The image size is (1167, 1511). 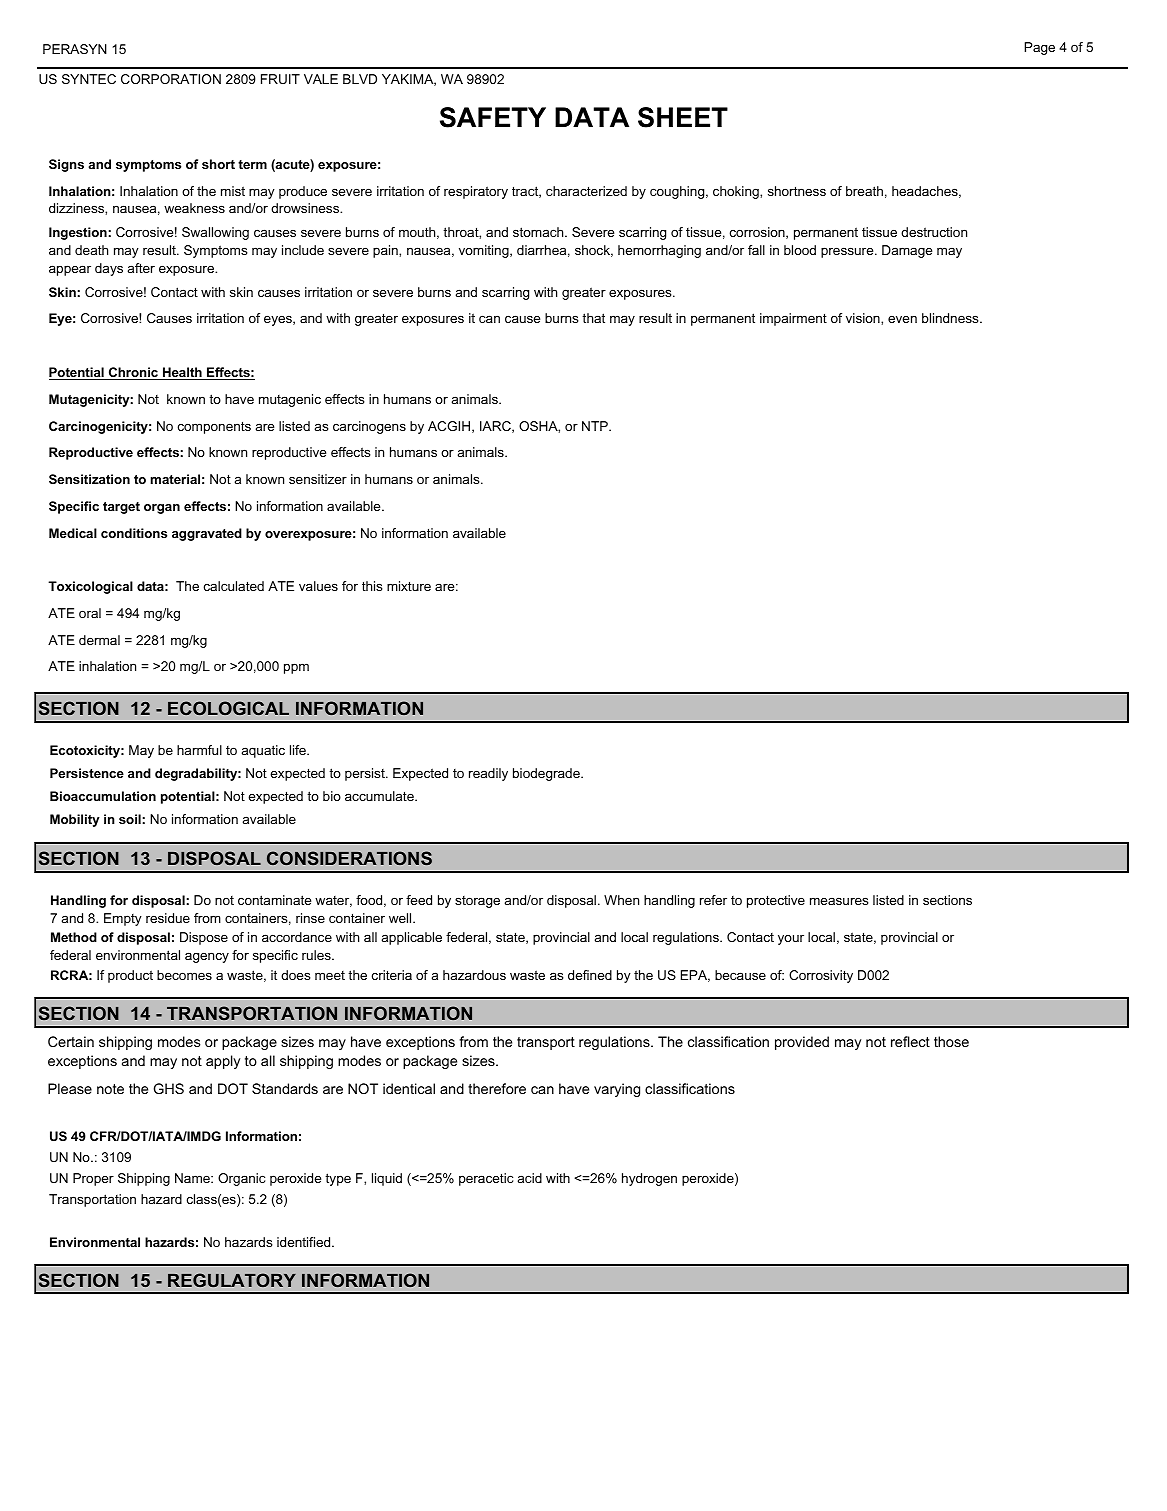 What do you see at coordinates (232, 1280) in the screenshot?
I see `REGULATORY` at bounding box center [232, 1280].
